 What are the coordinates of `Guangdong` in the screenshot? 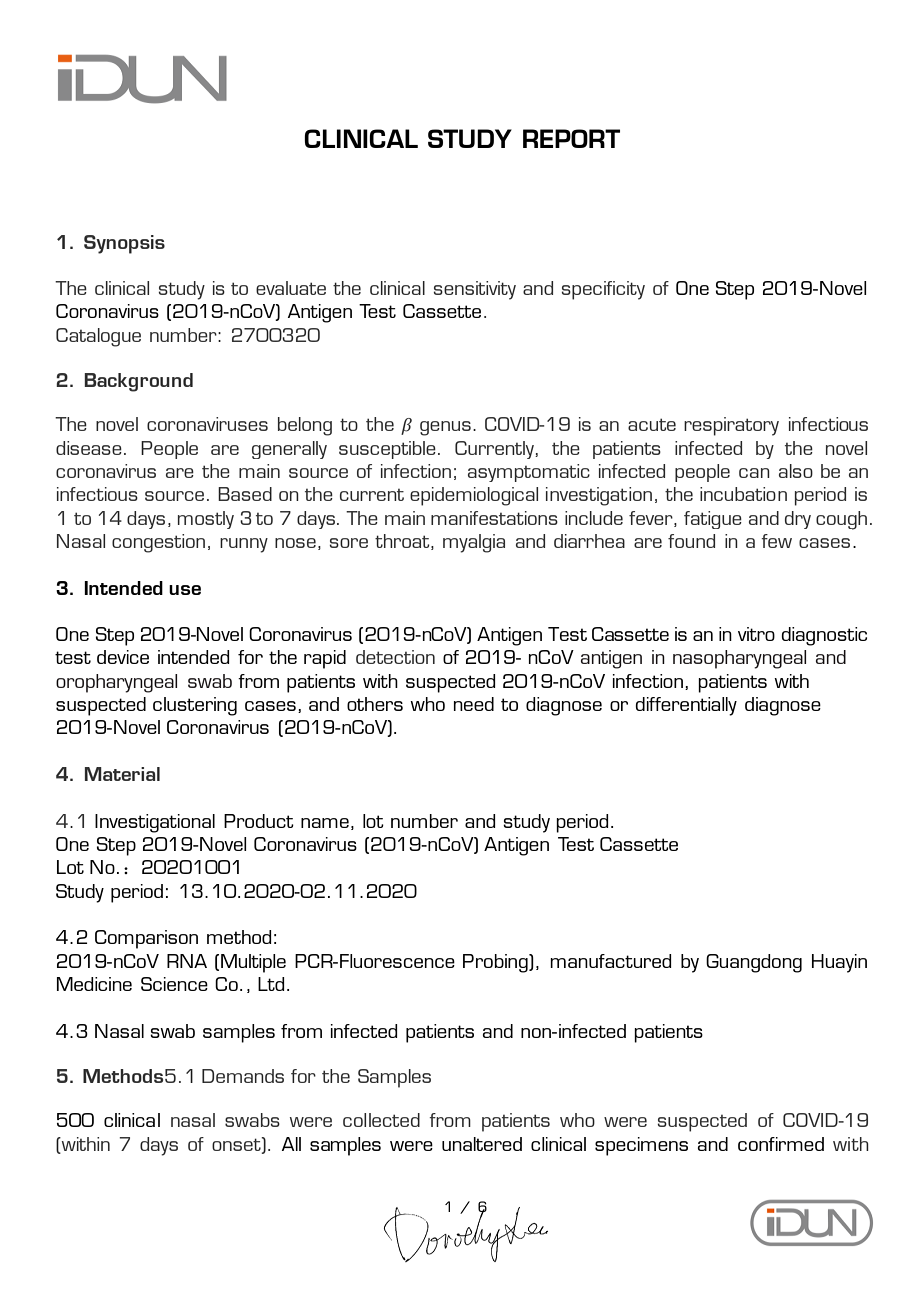 It's located at (754, 963).
